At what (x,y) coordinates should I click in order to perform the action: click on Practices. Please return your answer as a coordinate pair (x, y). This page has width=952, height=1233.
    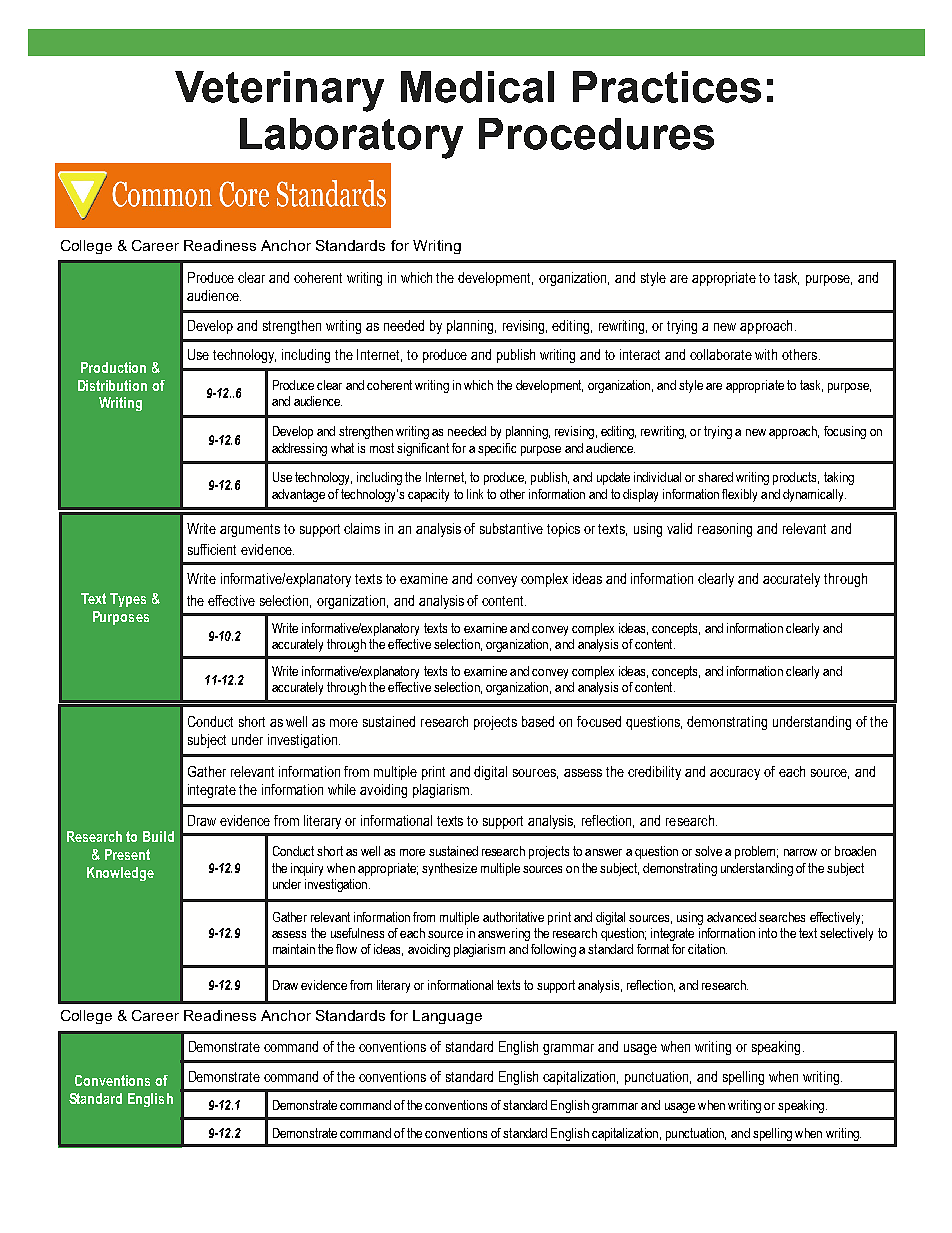
    Looking at the image, I should click on (667, 87).
